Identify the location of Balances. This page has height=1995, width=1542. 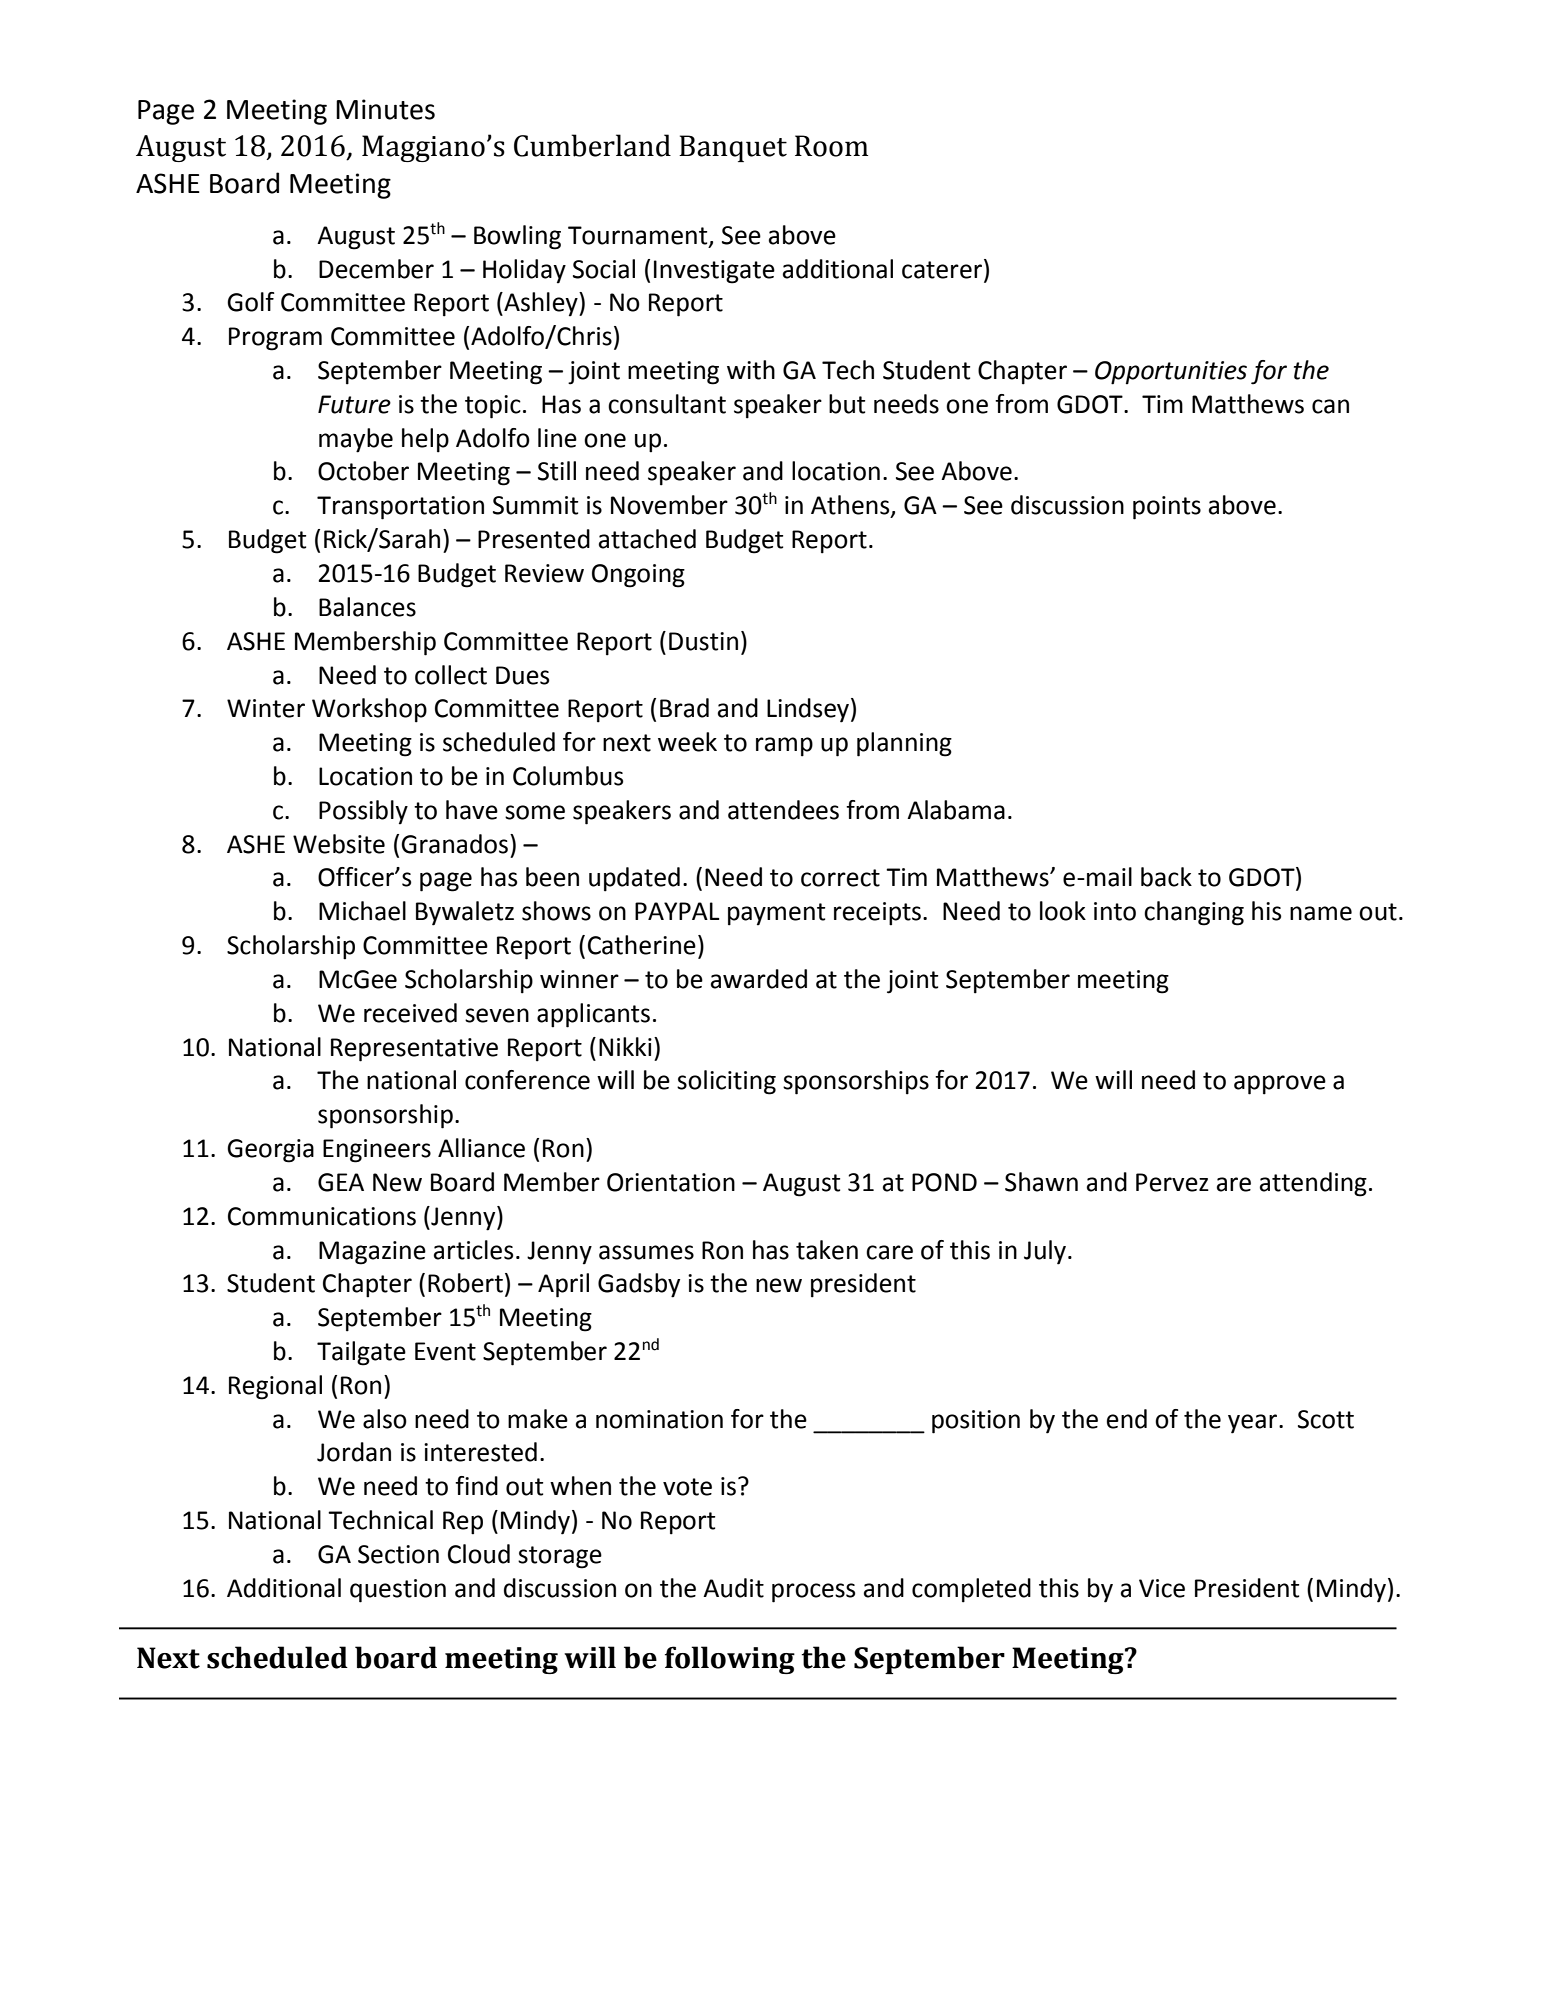
(367, 607).
